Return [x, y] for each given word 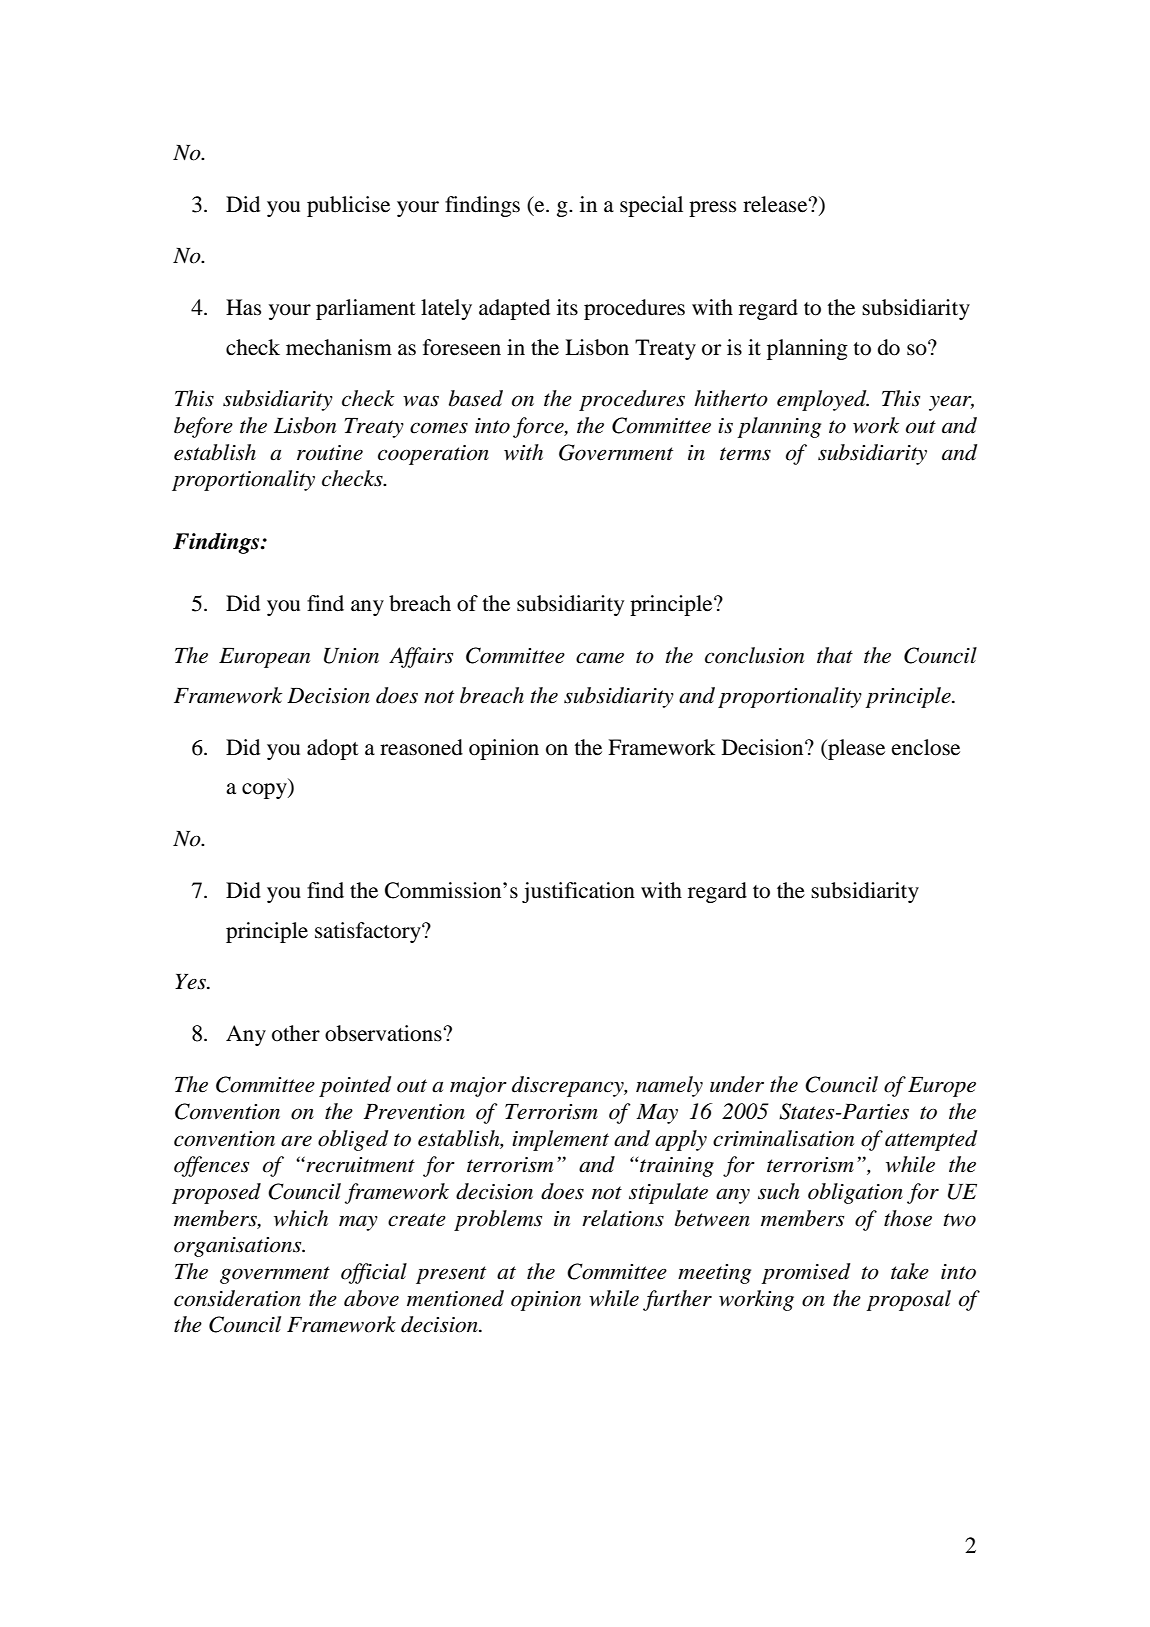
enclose [926, 747]
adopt [333, 749]
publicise [348, 206]
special [651, 206]
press [712, 209]
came [600, 658]
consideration [237, 1298]
